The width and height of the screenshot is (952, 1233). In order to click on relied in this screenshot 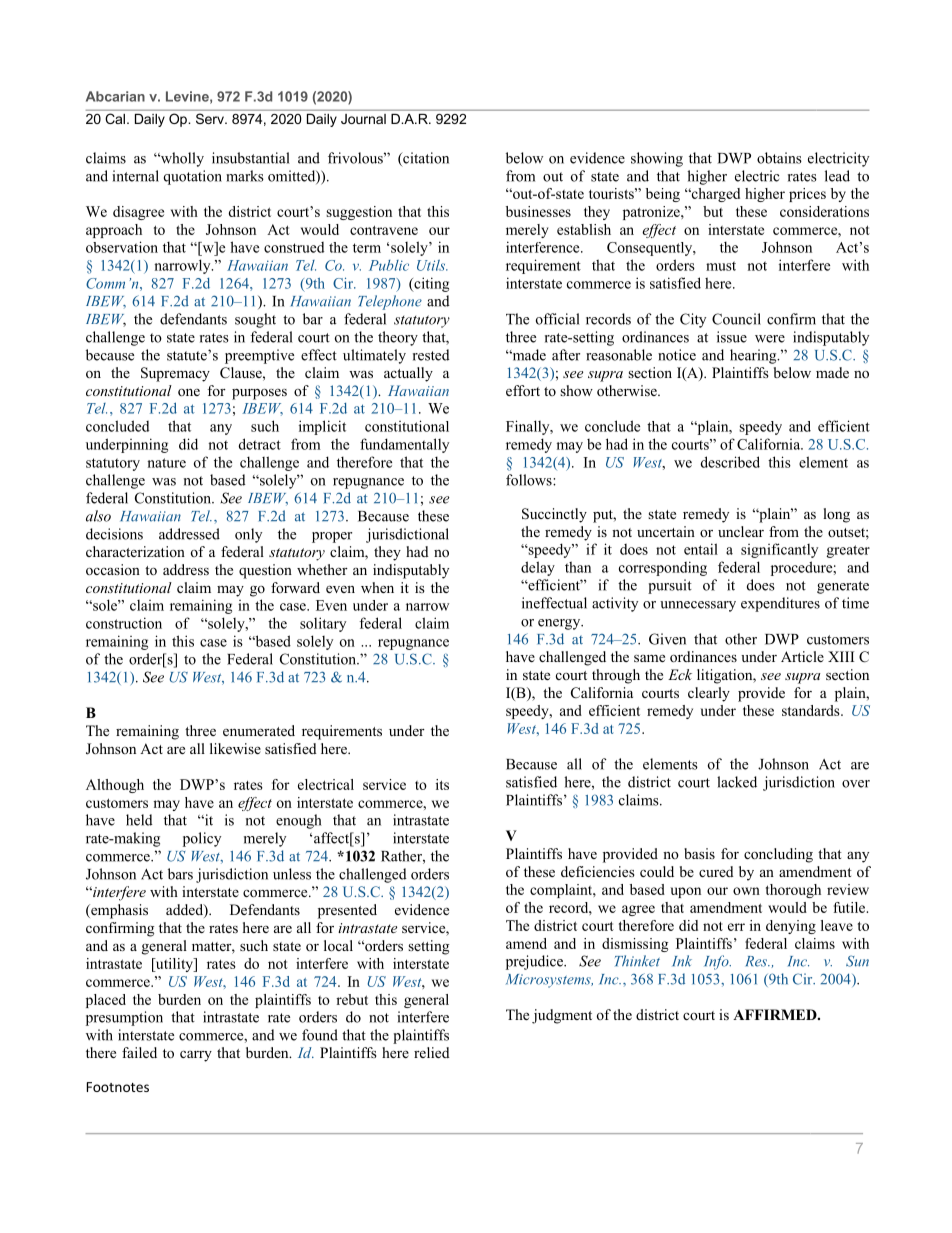, I will do `click(432, 1052)`.
